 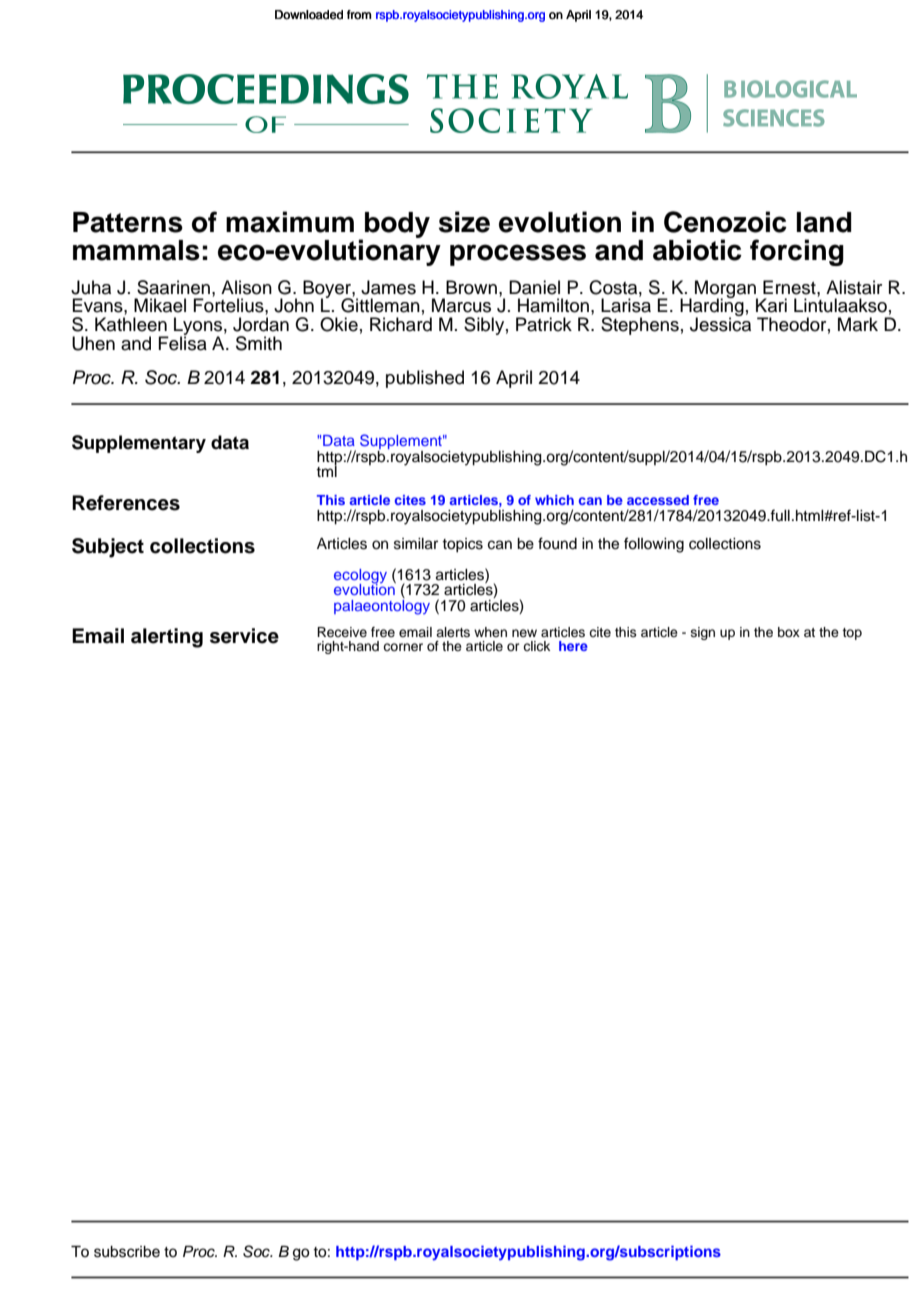 I want to click on subscribe, so click(x=127, y=1252).
